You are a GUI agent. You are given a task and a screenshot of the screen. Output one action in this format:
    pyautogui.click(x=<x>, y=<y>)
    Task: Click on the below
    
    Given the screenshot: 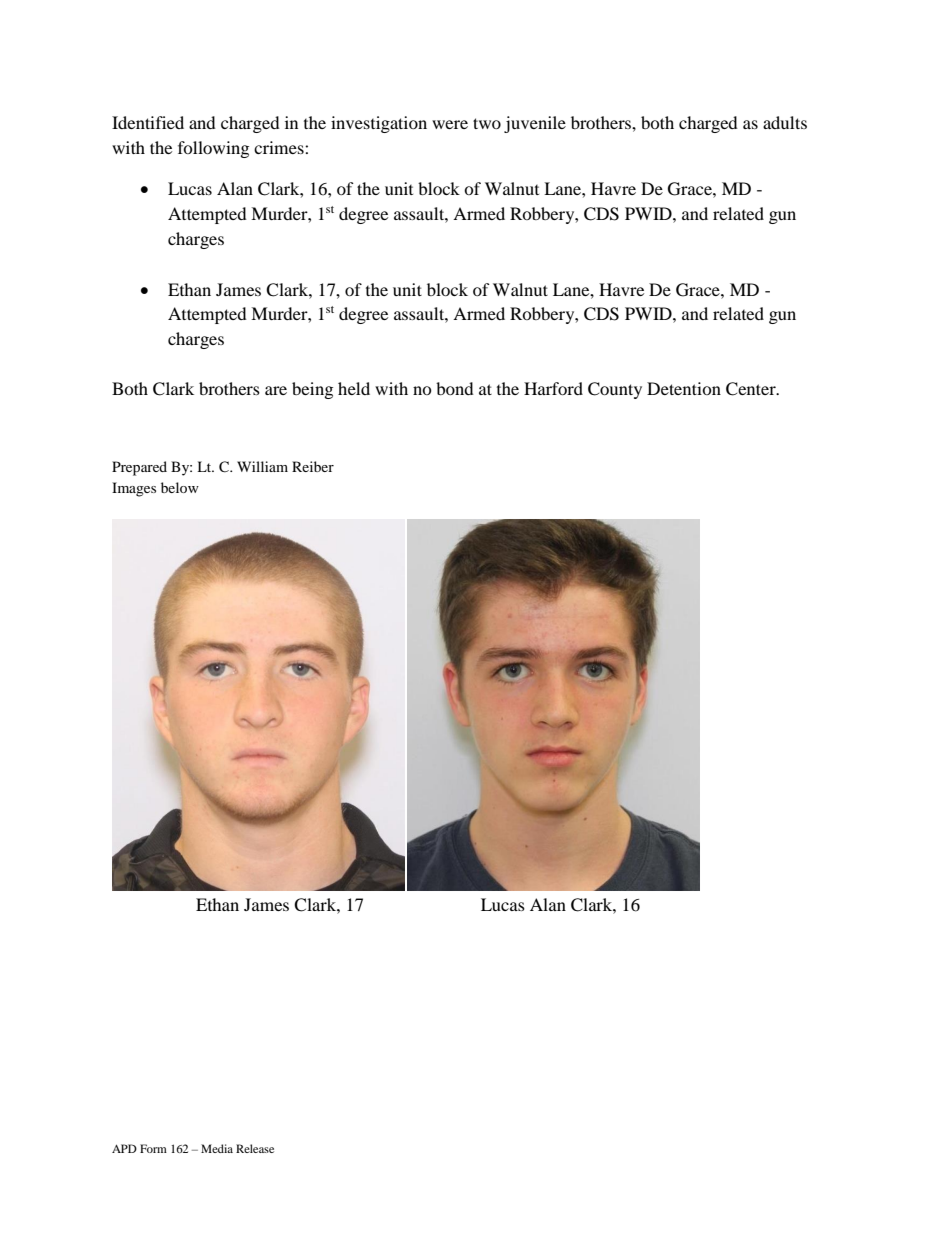 What is the action you would take?
    pyautogui.click(x=180, y=487)
